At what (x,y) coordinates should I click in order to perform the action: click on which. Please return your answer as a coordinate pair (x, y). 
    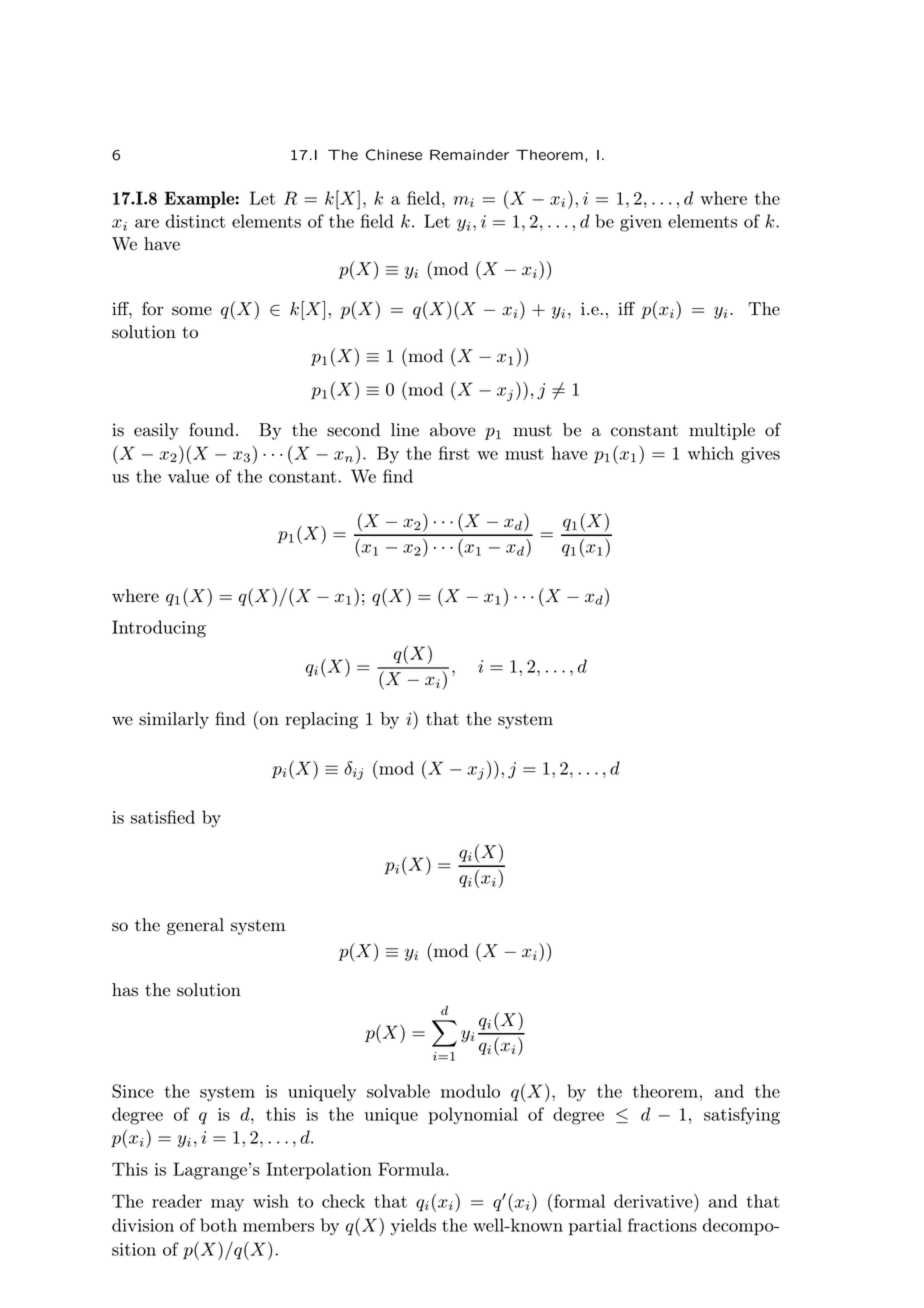
    Looking at the image, I should click on (711, 453).
